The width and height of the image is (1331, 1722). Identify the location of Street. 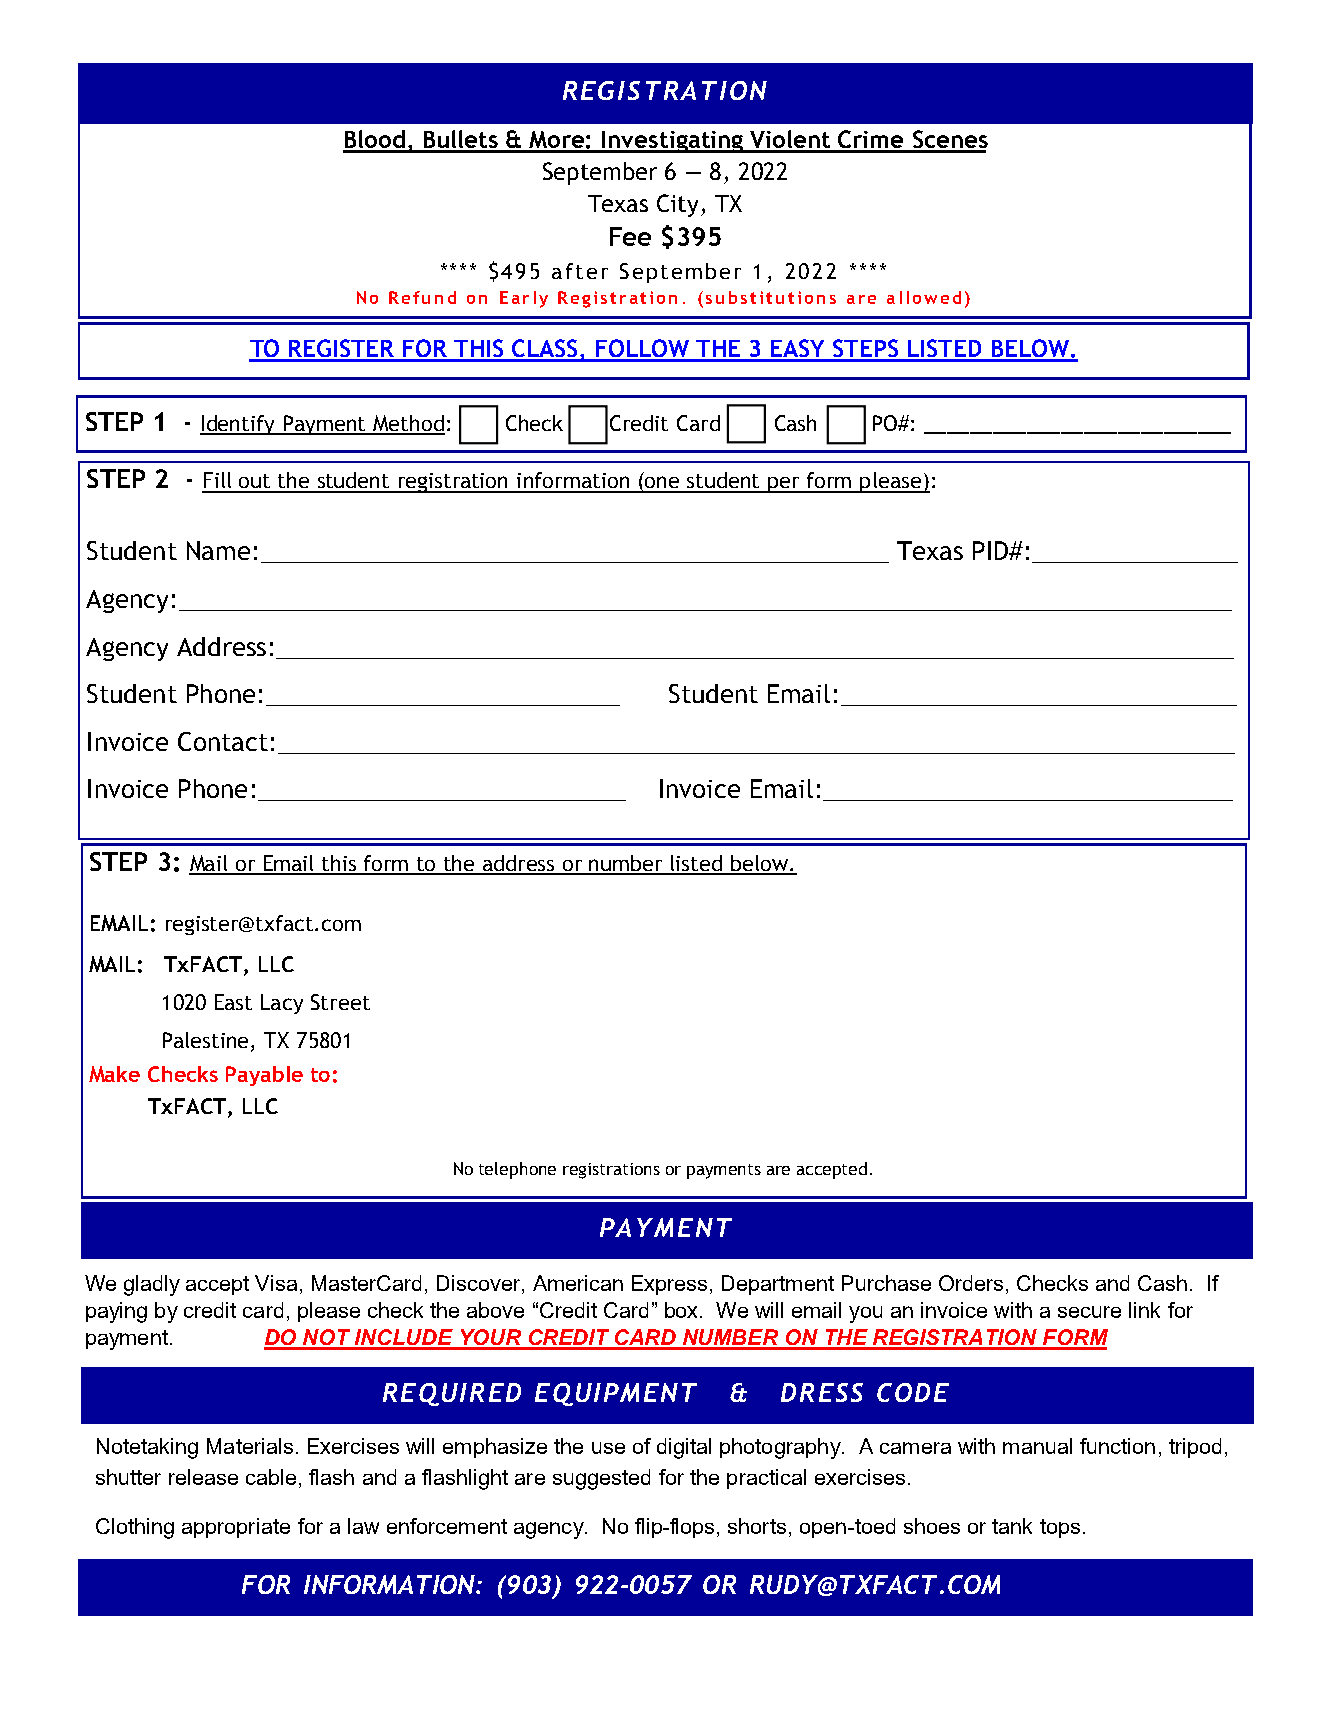
(340, 1002).
